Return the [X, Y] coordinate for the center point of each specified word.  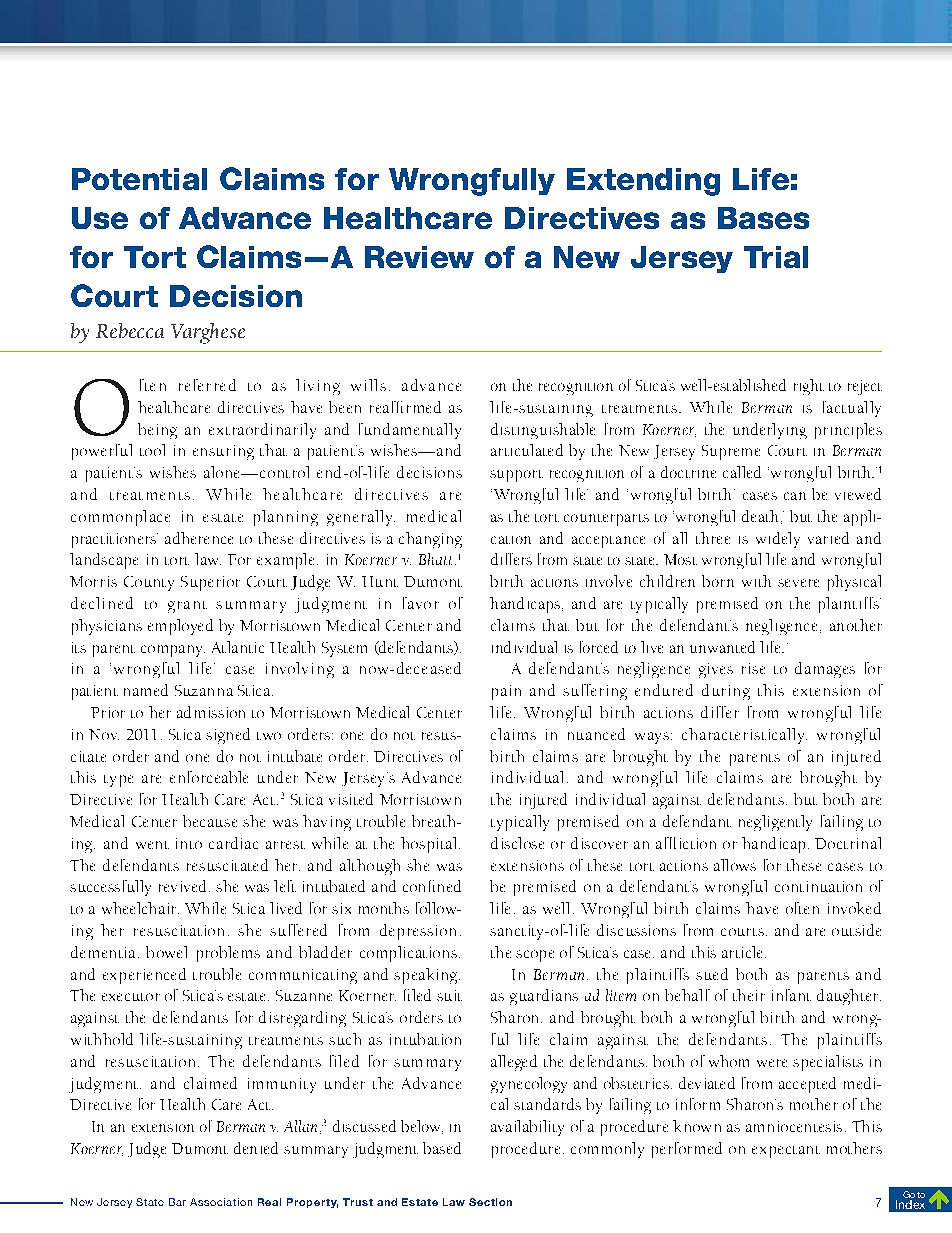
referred [207, 385]
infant [791, 995]
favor [421, 603]
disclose [517, 843]
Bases [763, 218]
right [809, 387]
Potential [139, 179]
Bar [177, 1202]
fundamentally [410, 431]
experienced [144, 976]
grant [187, 607]
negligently [775, 823]
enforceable [209, 777]
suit [449, 995]
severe [798, 583]
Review [419, 257]
